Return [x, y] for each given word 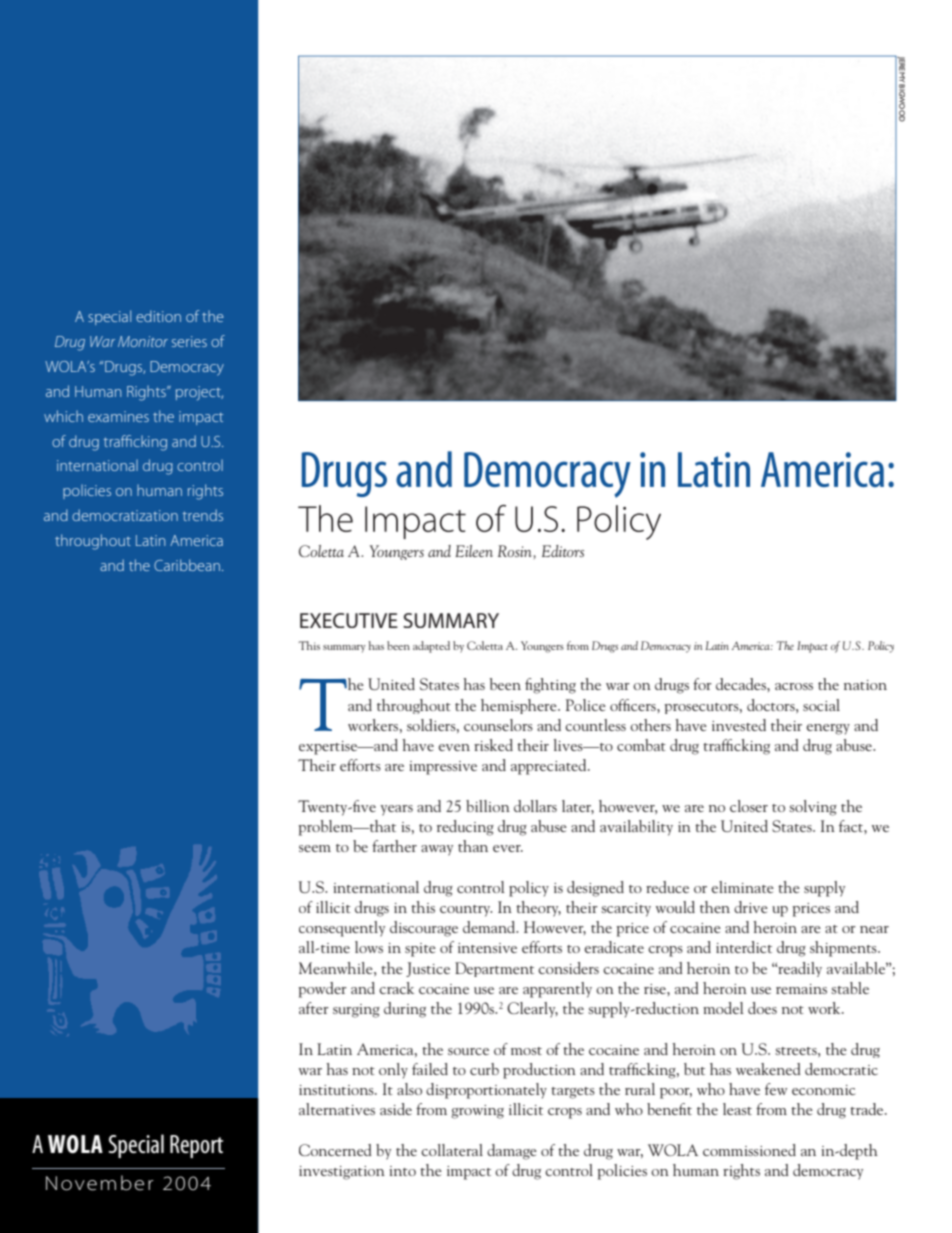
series [189, 341]
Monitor [143, 341]
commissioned [749, 1150]
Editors [563, 551]
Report [196, 1146]
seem [315, 848]
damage [512, 1152]
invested [739, 725]
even [454, 747]
